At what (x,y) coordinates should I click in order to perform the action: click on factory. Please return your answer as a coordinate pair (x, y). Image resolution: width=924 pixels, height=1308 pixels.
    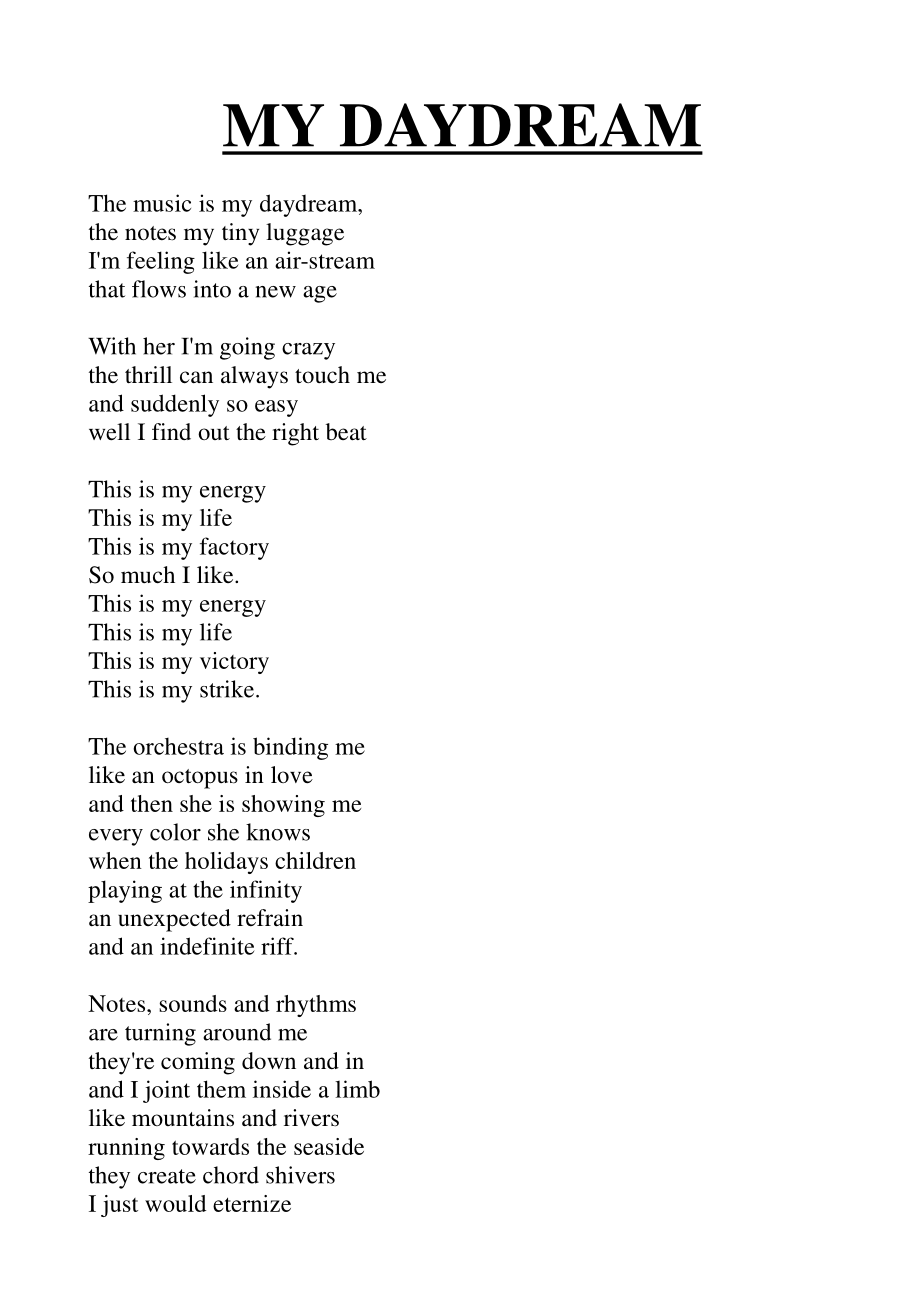
    Looking at the image, I should click on (234, 548).
